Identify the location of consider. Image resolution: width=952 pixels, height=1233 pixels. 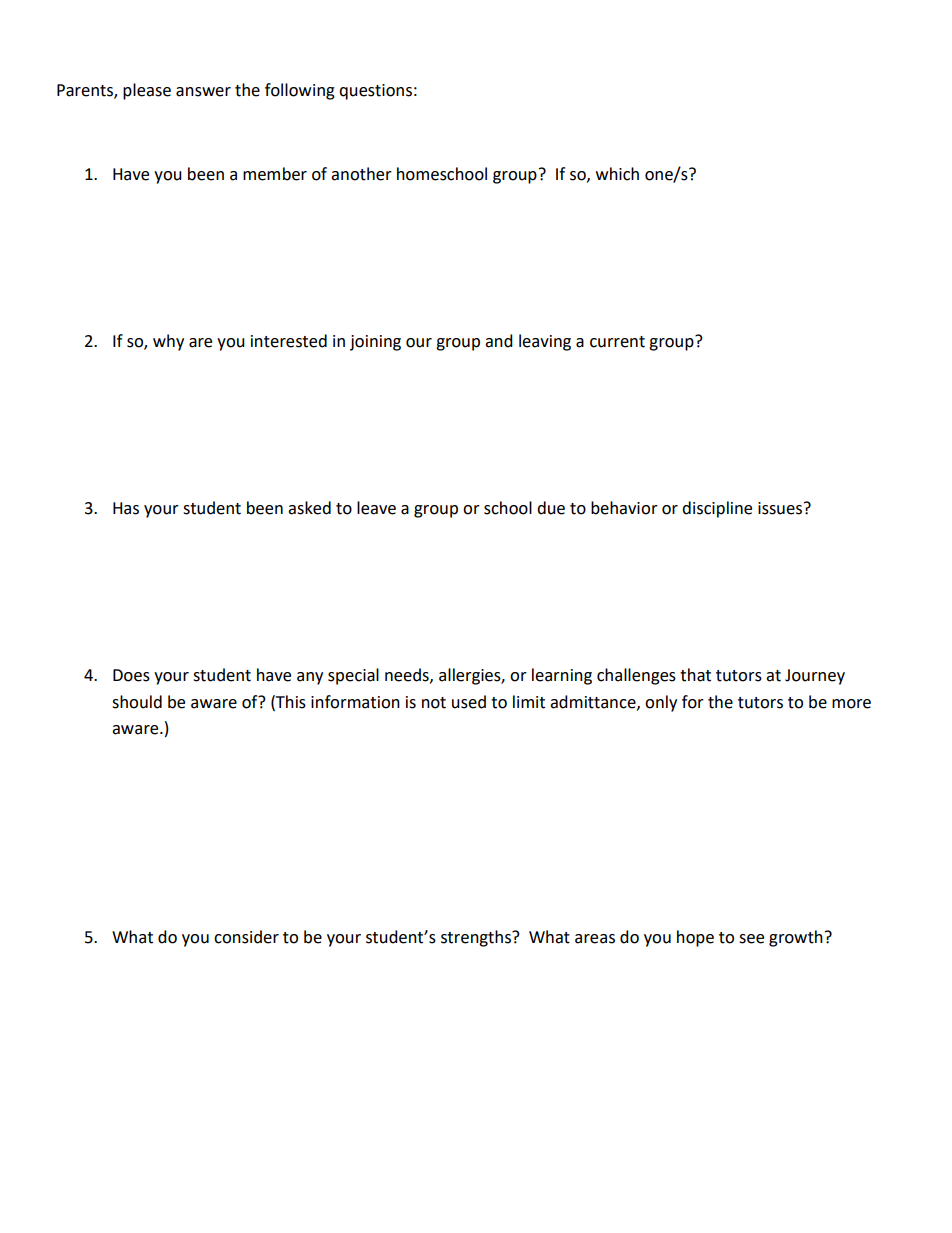
(246, 937).
